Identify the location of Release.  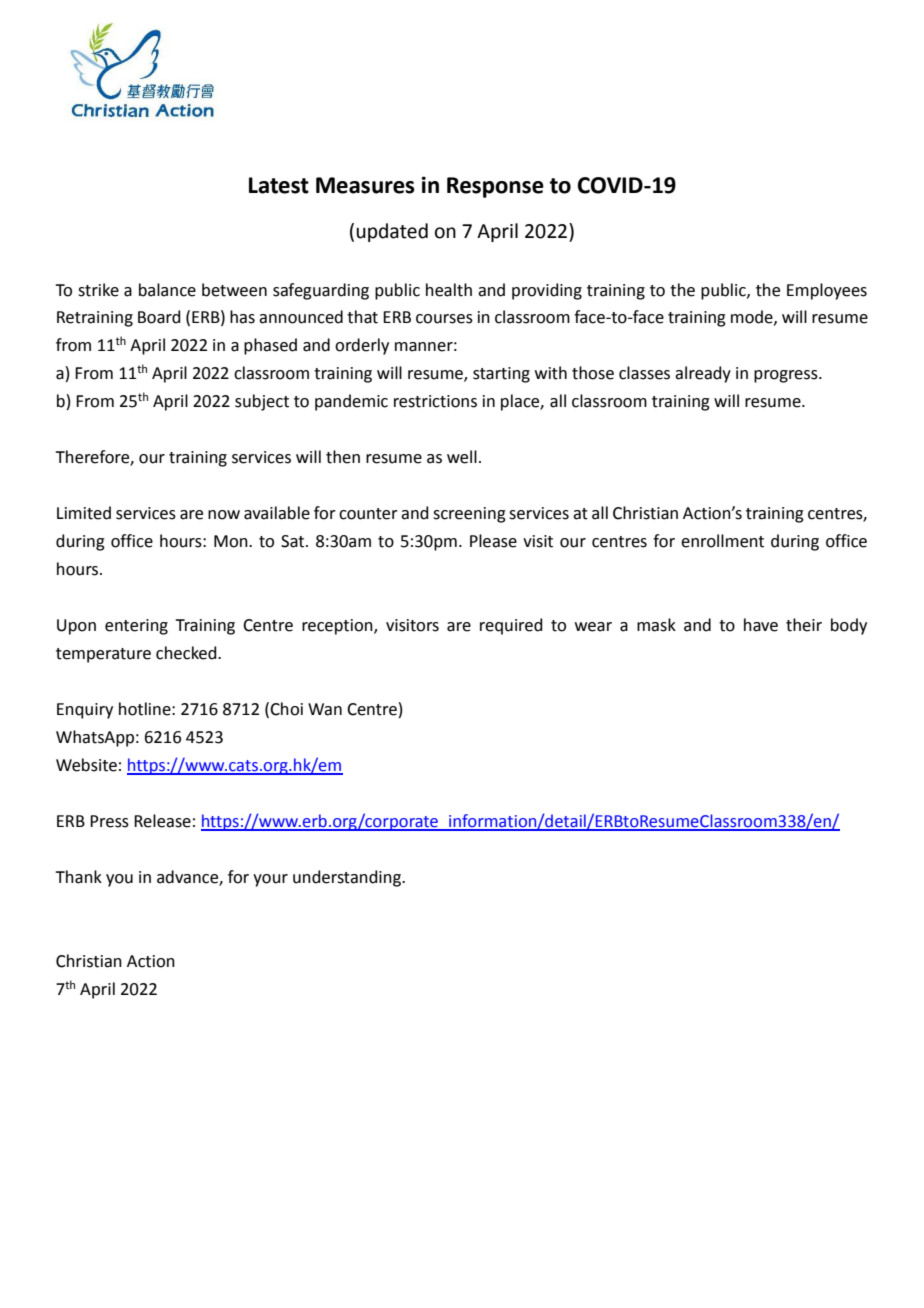
(162, 821).
